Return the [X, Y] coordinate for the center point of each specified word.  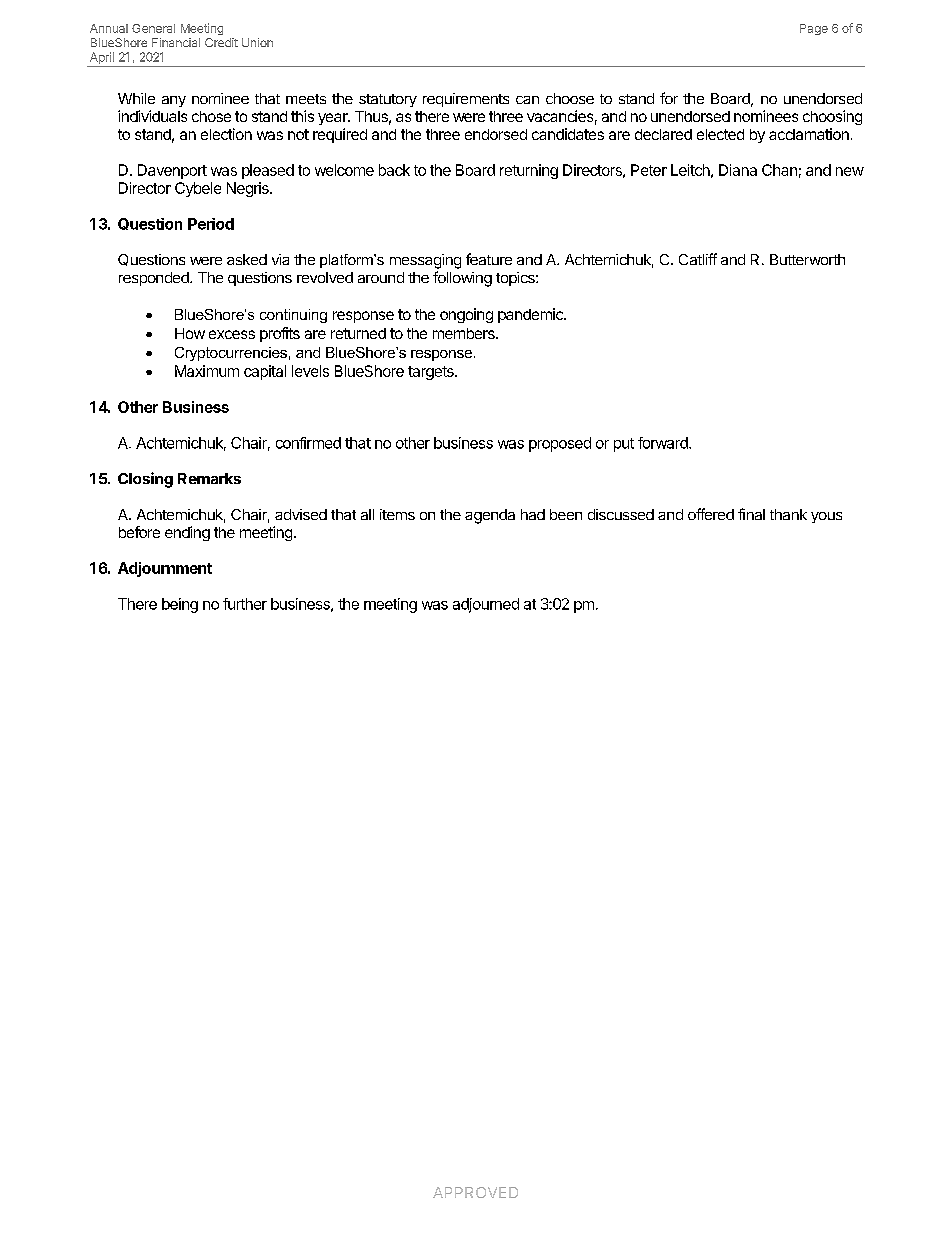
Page [814, 29]
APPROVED [475, 1192]
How [190, 333]
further [245, 604]
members [465, 333]
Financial [176, 42]
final [751, 514]
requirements [466, 100]
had [533, 514]
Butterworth [807, 259]
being [180, 605]
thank [788, 514]
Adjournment [165, 569]
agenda [490, 516]
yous [826, 517]
